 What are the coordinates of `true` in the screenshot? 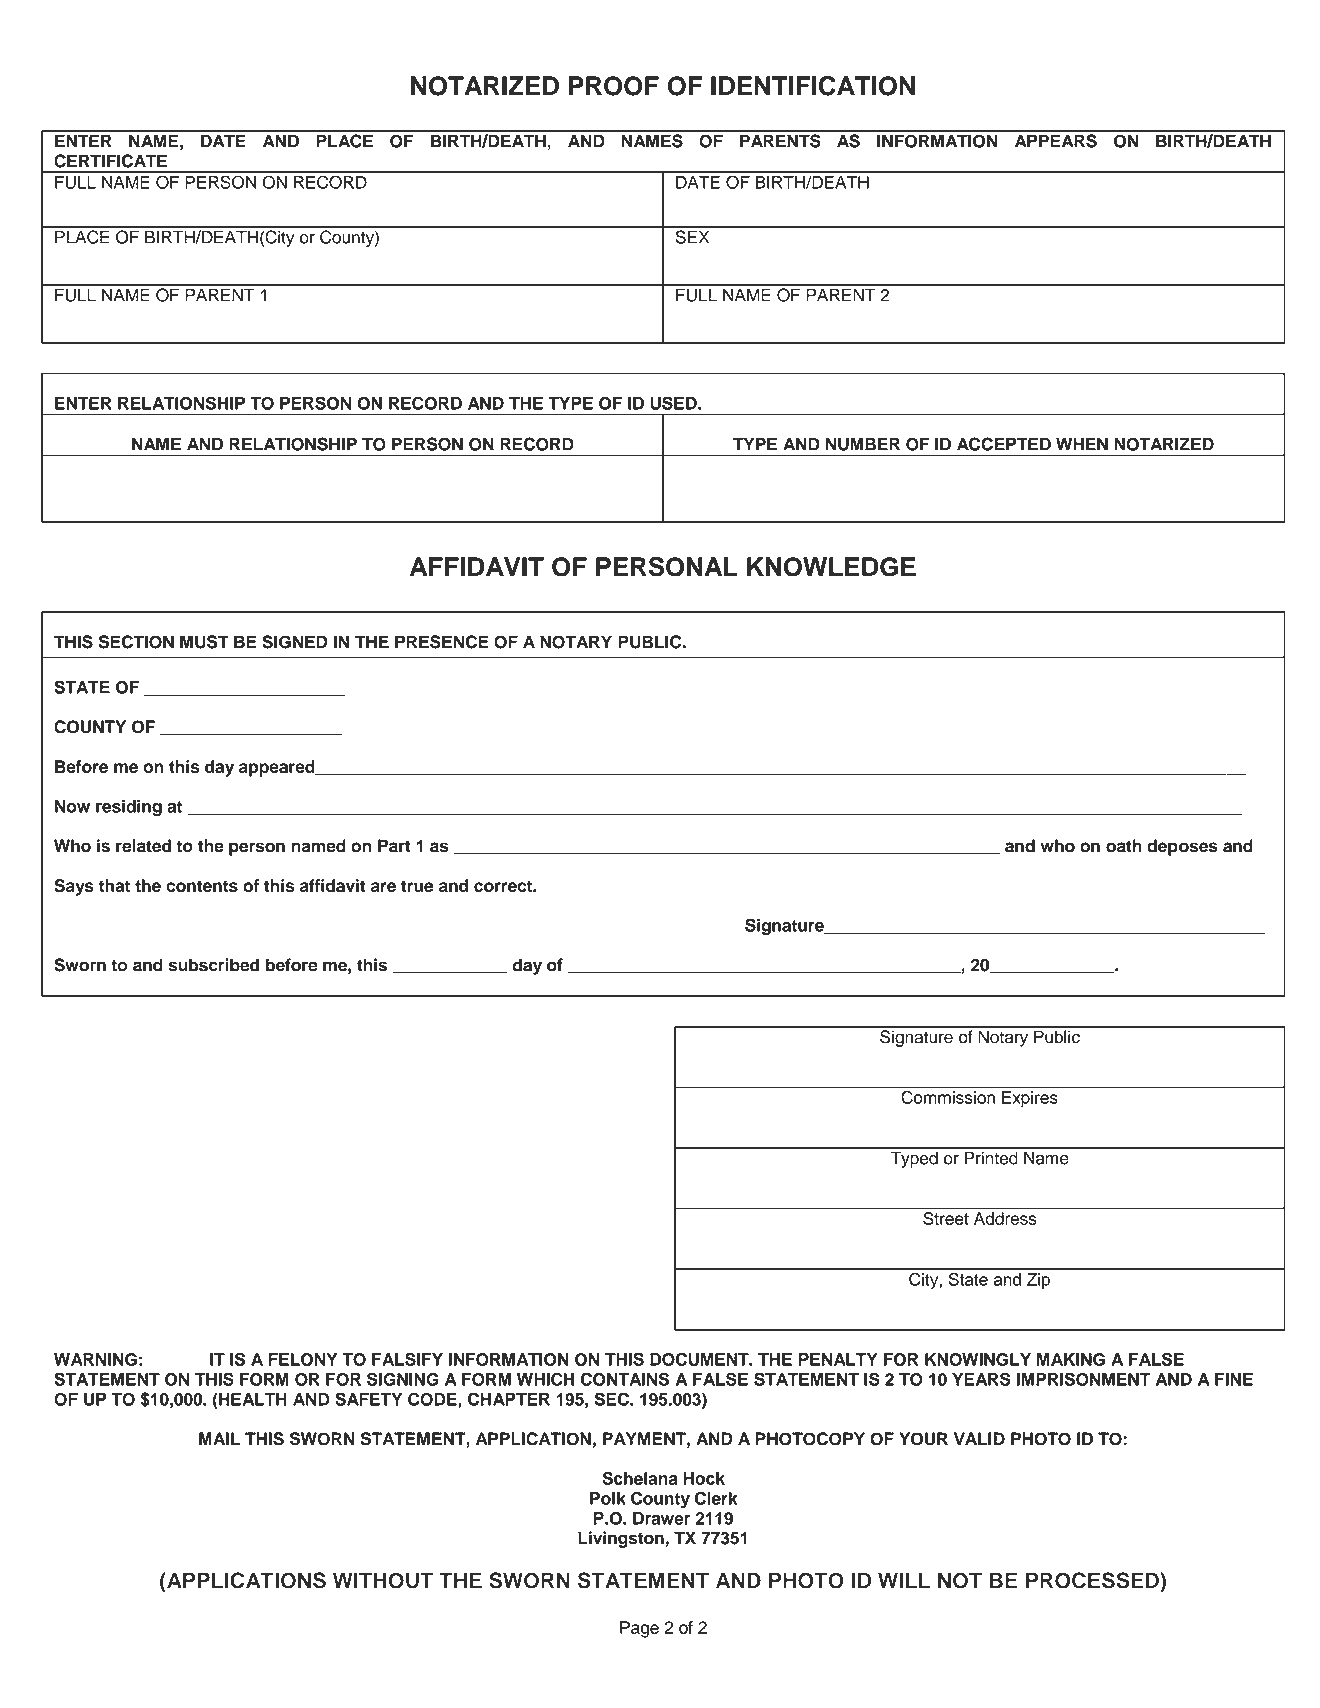 It's located at (417, 886).
